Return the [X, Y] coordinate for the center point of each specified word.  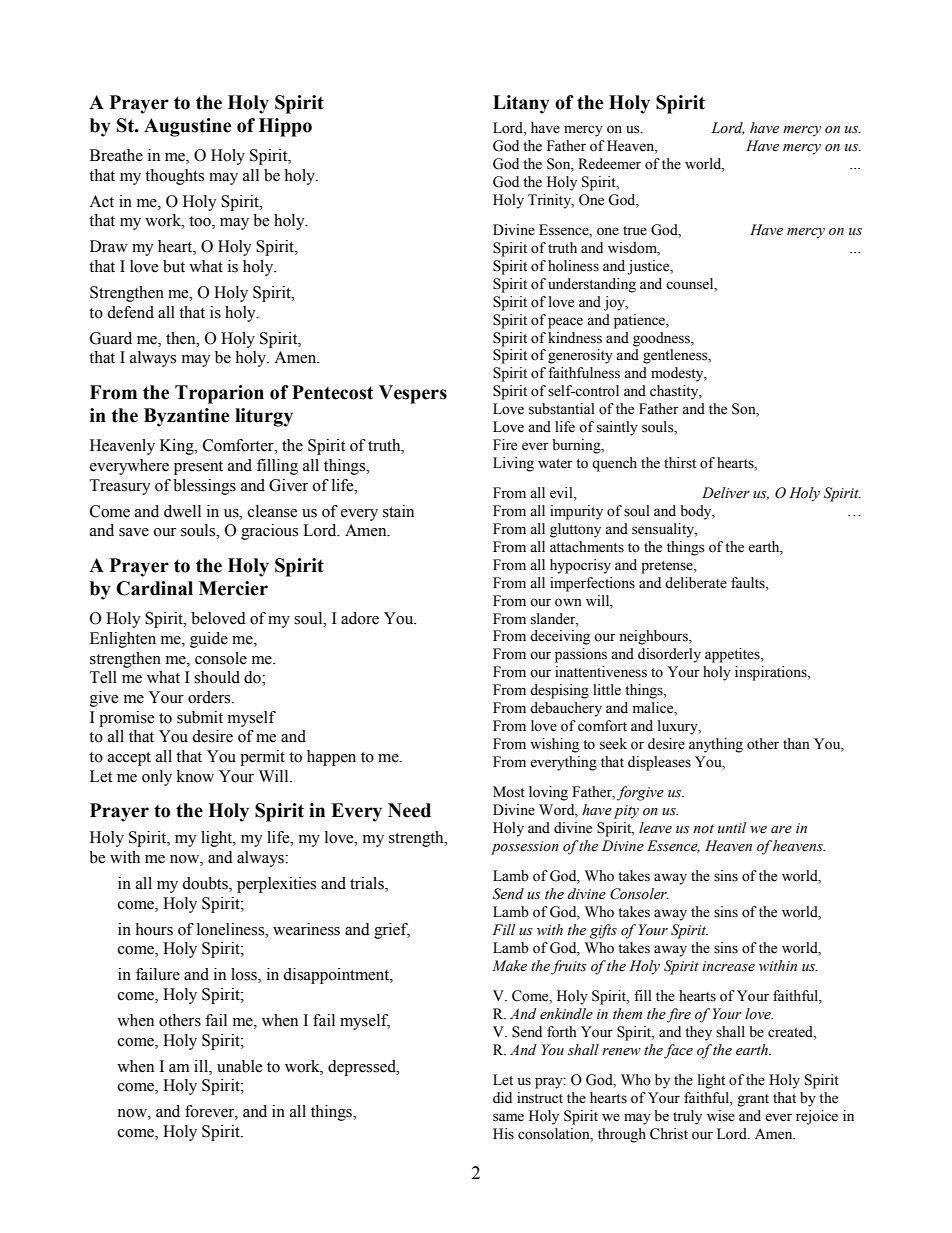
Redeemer [609, 164]
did [502, 1097]
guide [209, 640]
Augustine [187, 127]
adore [360, 618]
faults [749, 583]
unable [239, 1066]
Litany [521, 104]
